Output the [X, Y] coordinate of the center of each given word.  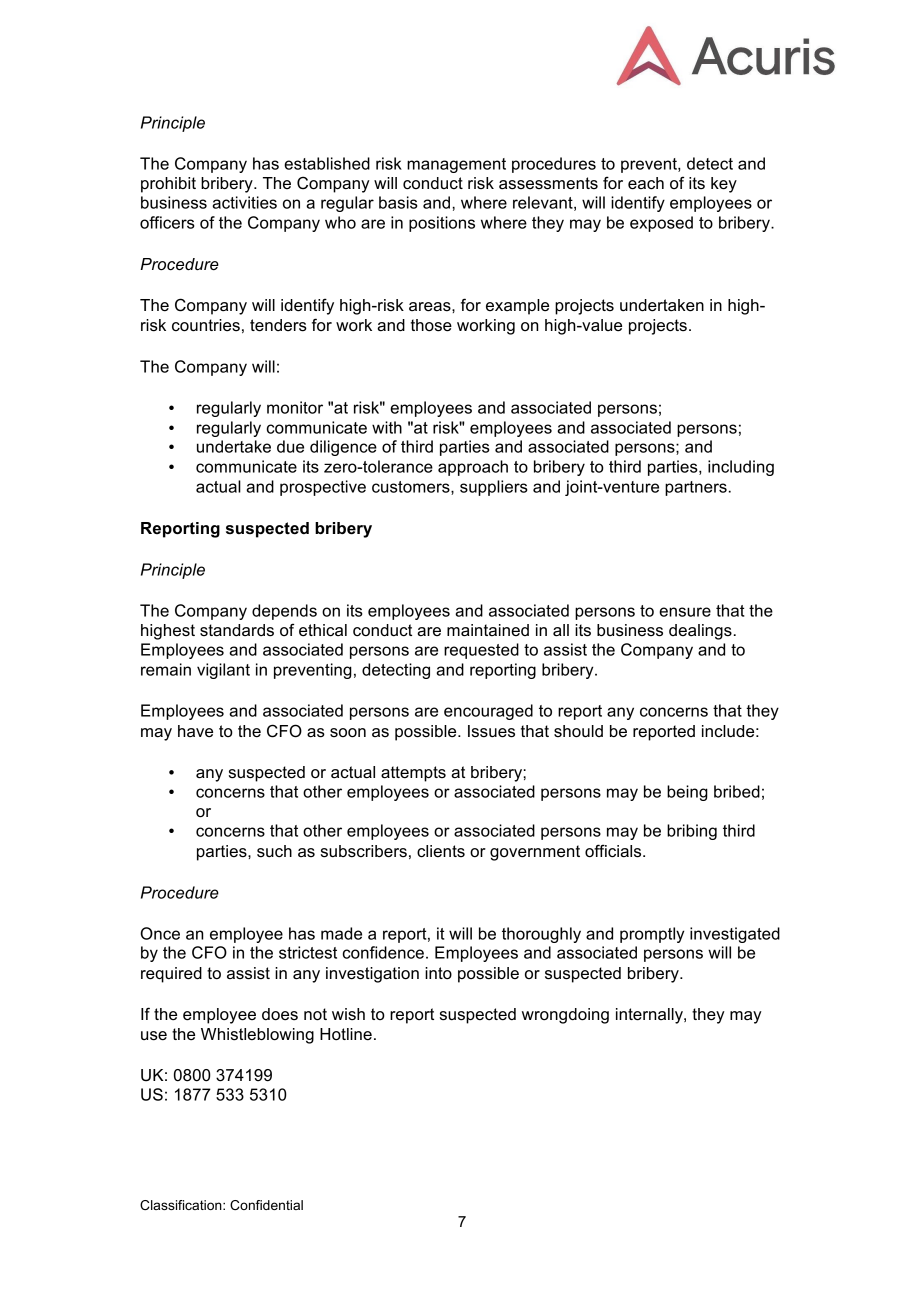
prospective [323, 488]
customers [412, 488]
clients [441, 851]
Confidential [266, 1205]
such [274, 851]
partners [696, 488]
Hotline [346, 1034]
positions [442, 224]
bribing [692, 832]
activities [244, 202]
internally [650, 1016]
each [646, 183]
